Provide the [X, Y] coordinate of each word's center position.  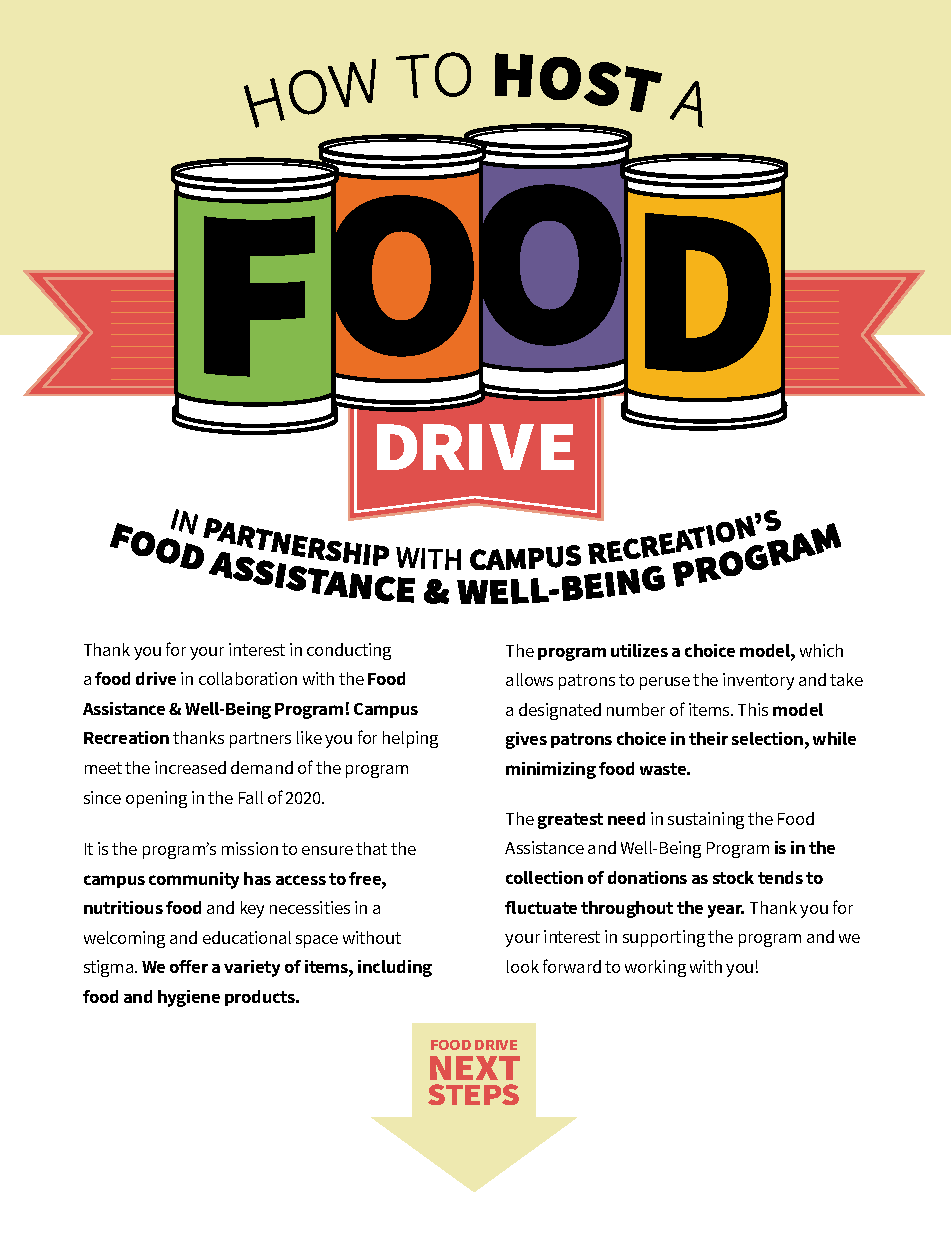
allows [529, 679]
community [194, 880]
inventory [758, 681]
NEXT [475, 1068]
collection [544, 877]
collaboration [248, 678]
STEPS [473, 1094]
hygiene [189, 998]
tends [780, 877]
